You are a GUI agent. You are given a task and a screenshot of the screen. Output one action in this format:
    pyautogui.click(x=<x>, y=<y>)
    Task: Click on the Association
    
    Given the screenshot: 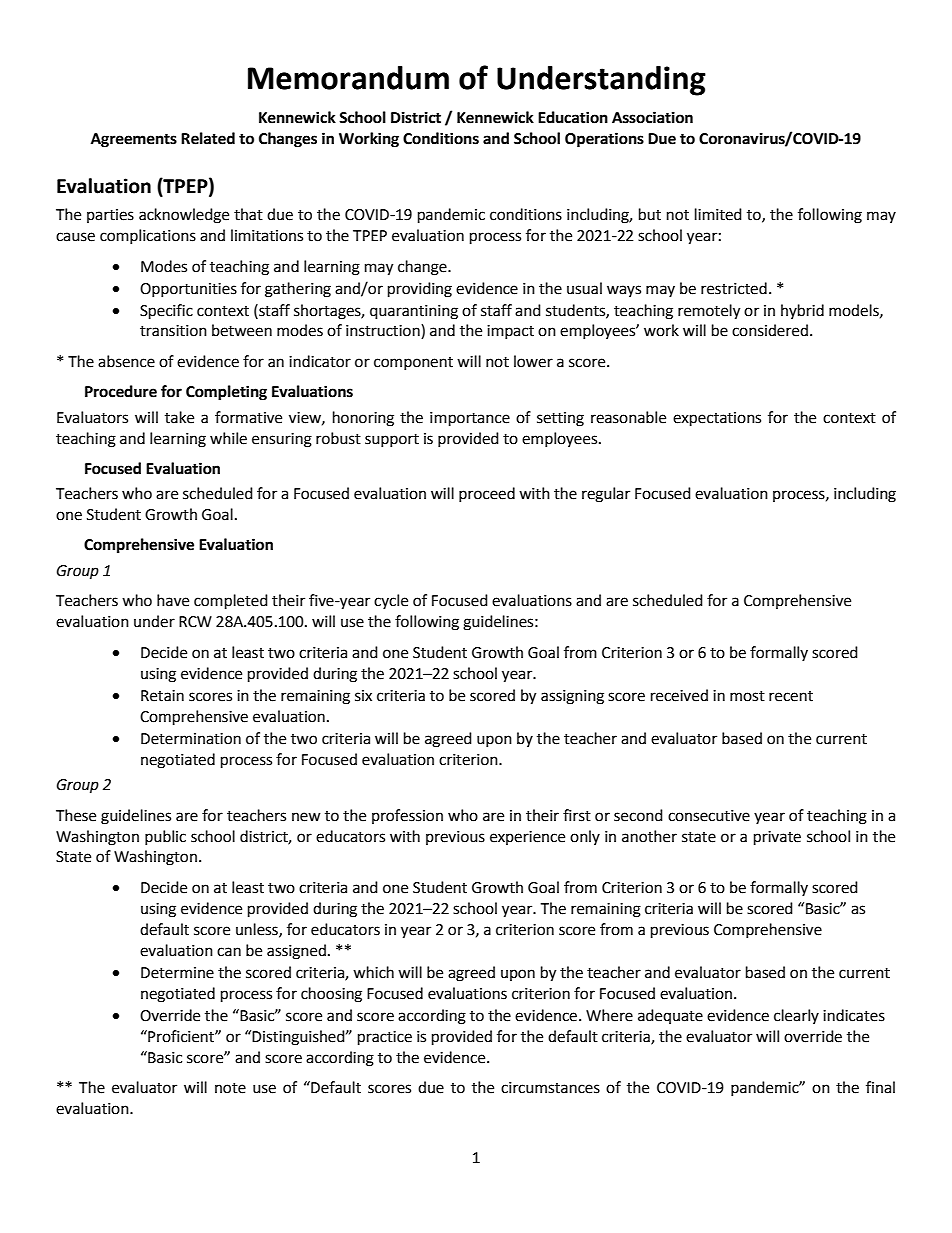 What is the action you would take?
    pyautogui.click(x=652, y=117)
